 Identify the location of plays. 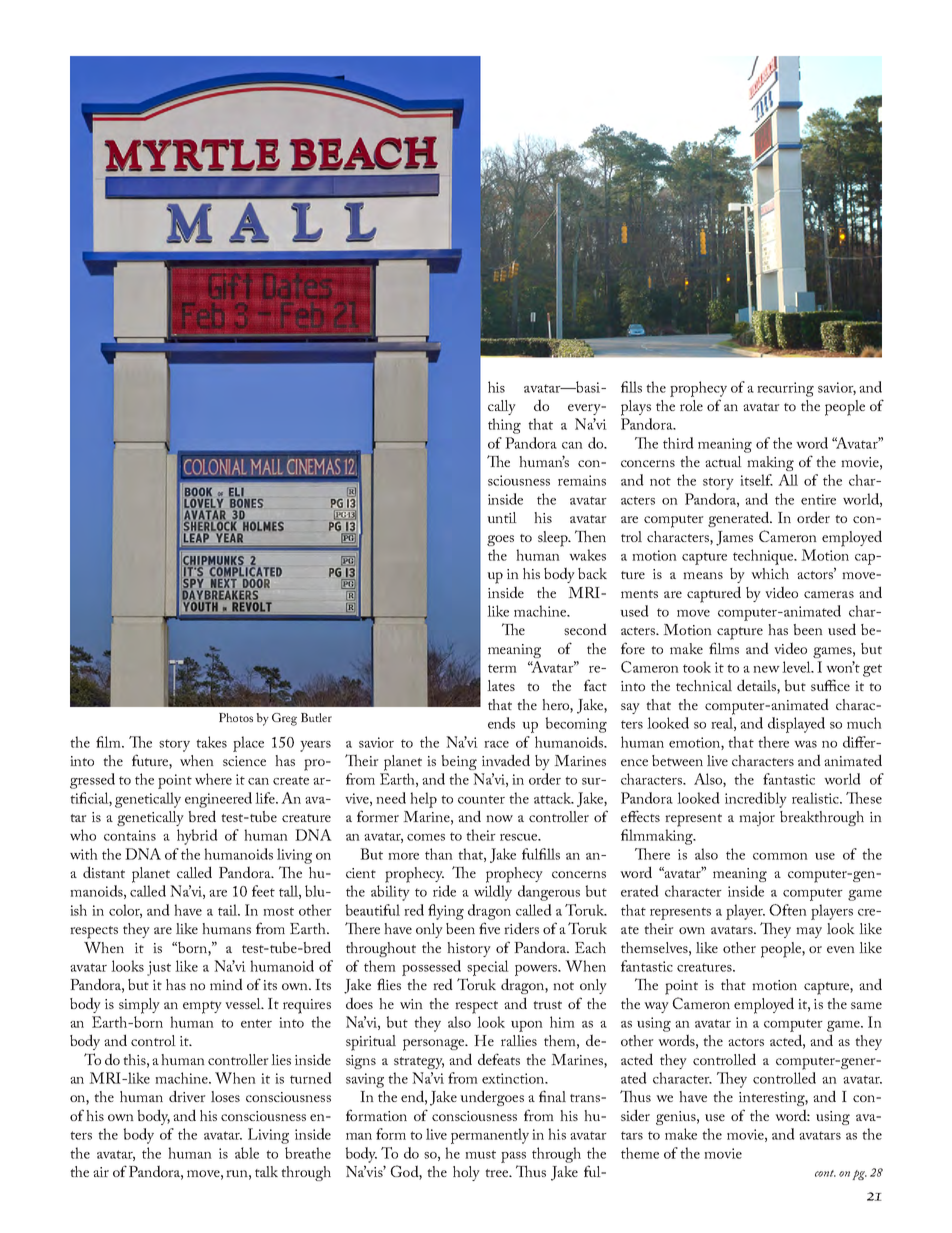
(636, 408).
